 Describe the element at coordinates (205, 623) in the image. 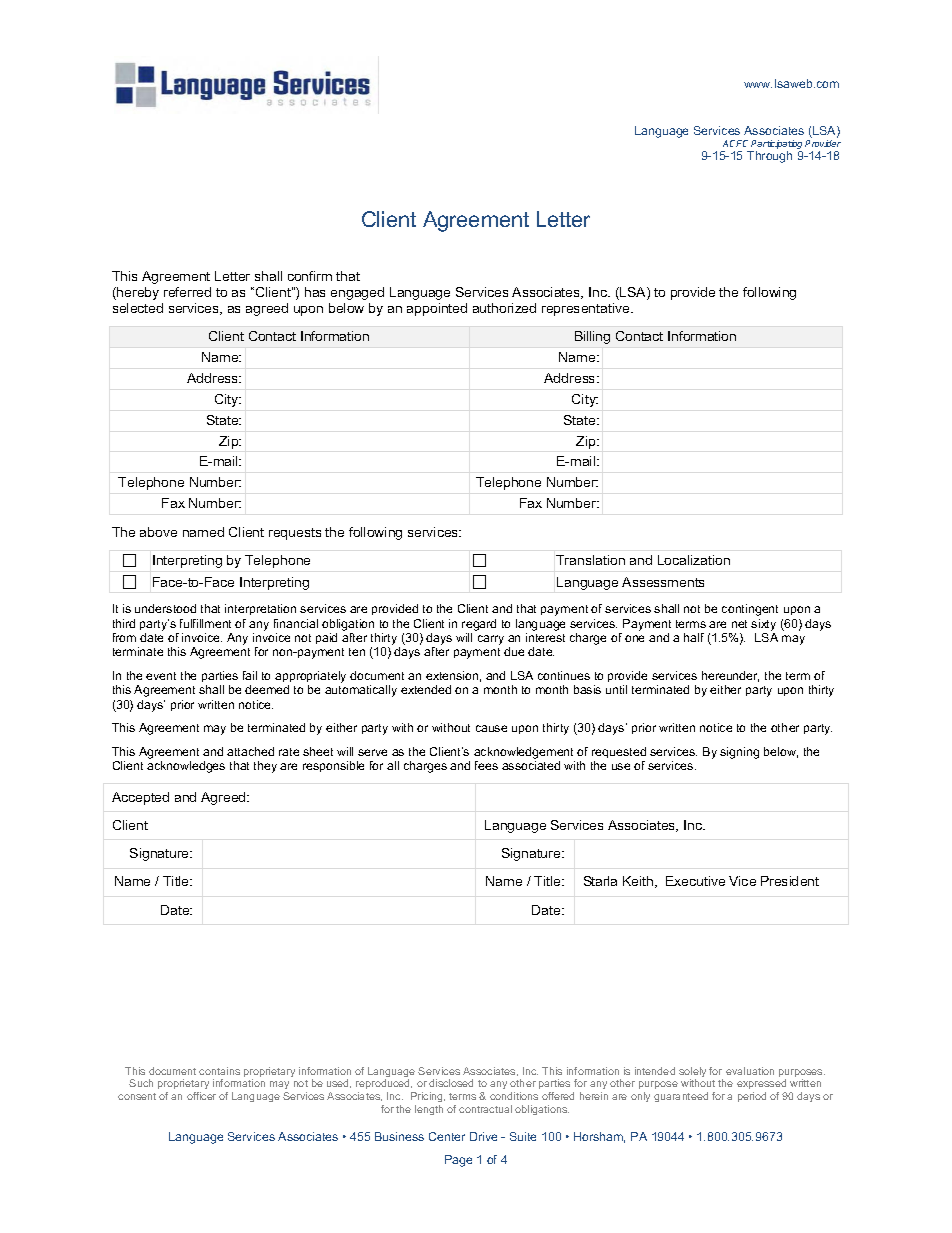

I see `fulfillment` at that location.
